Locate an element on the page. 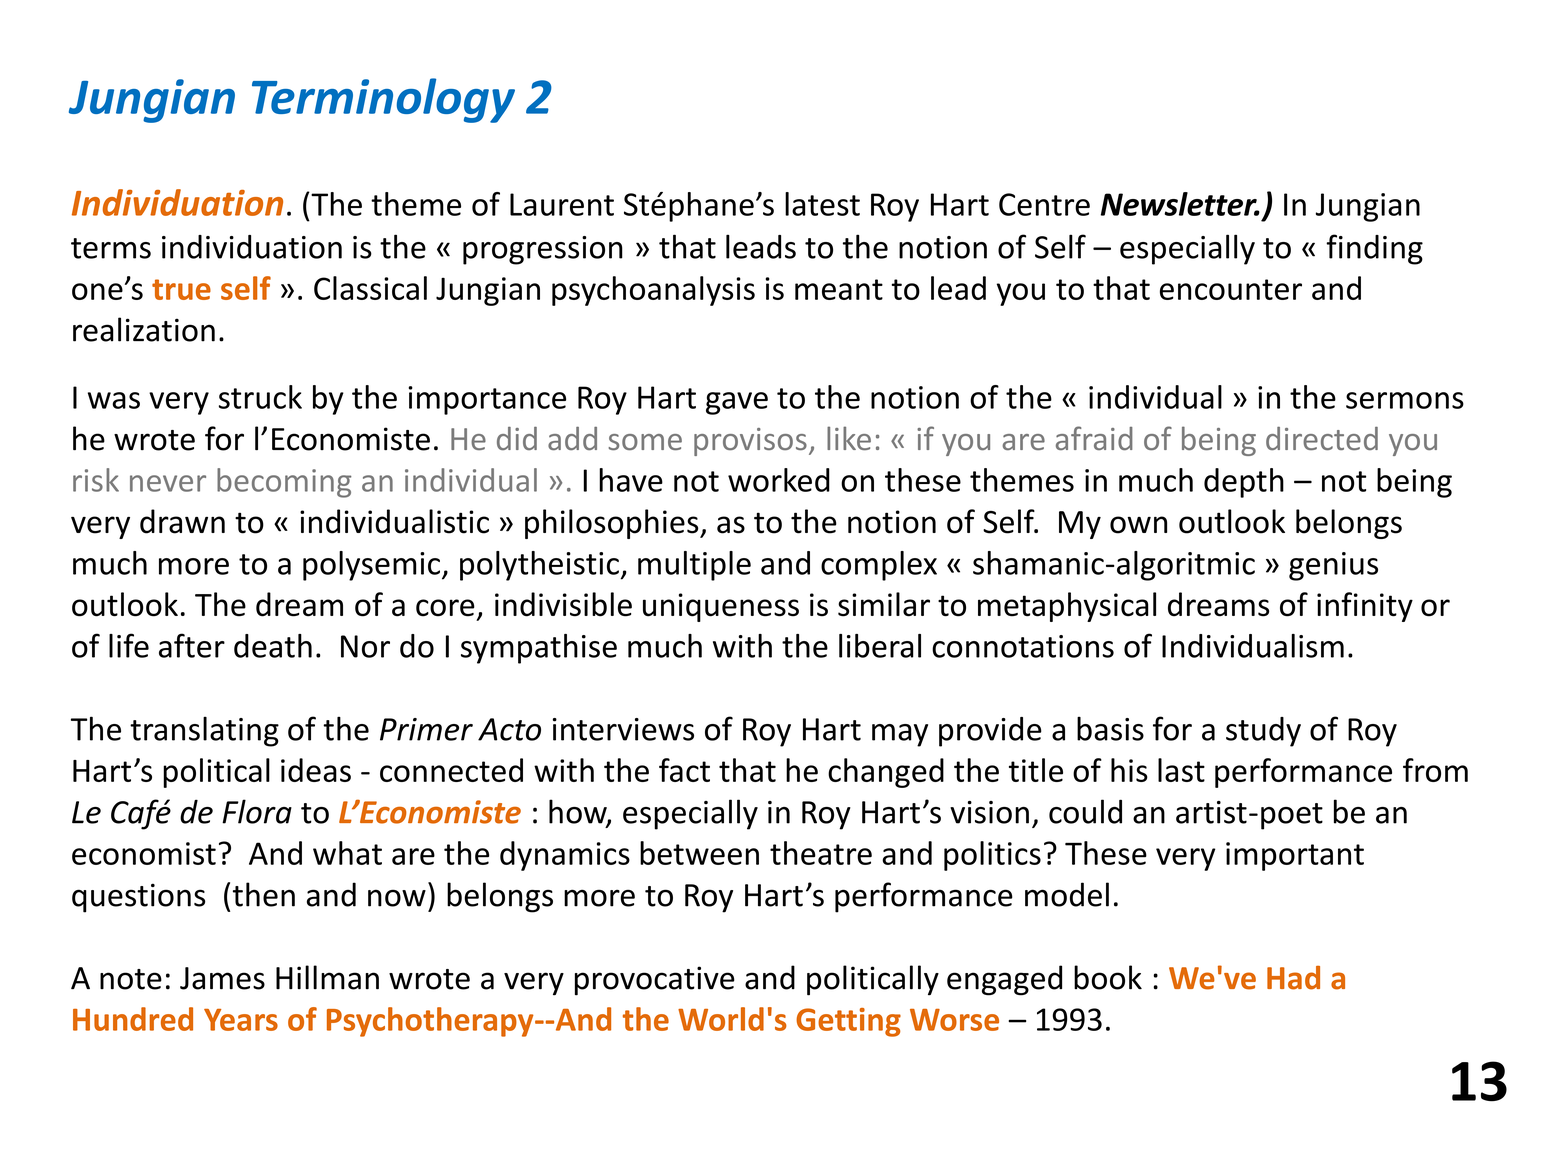  latest is located at coordinates (822, 204).
